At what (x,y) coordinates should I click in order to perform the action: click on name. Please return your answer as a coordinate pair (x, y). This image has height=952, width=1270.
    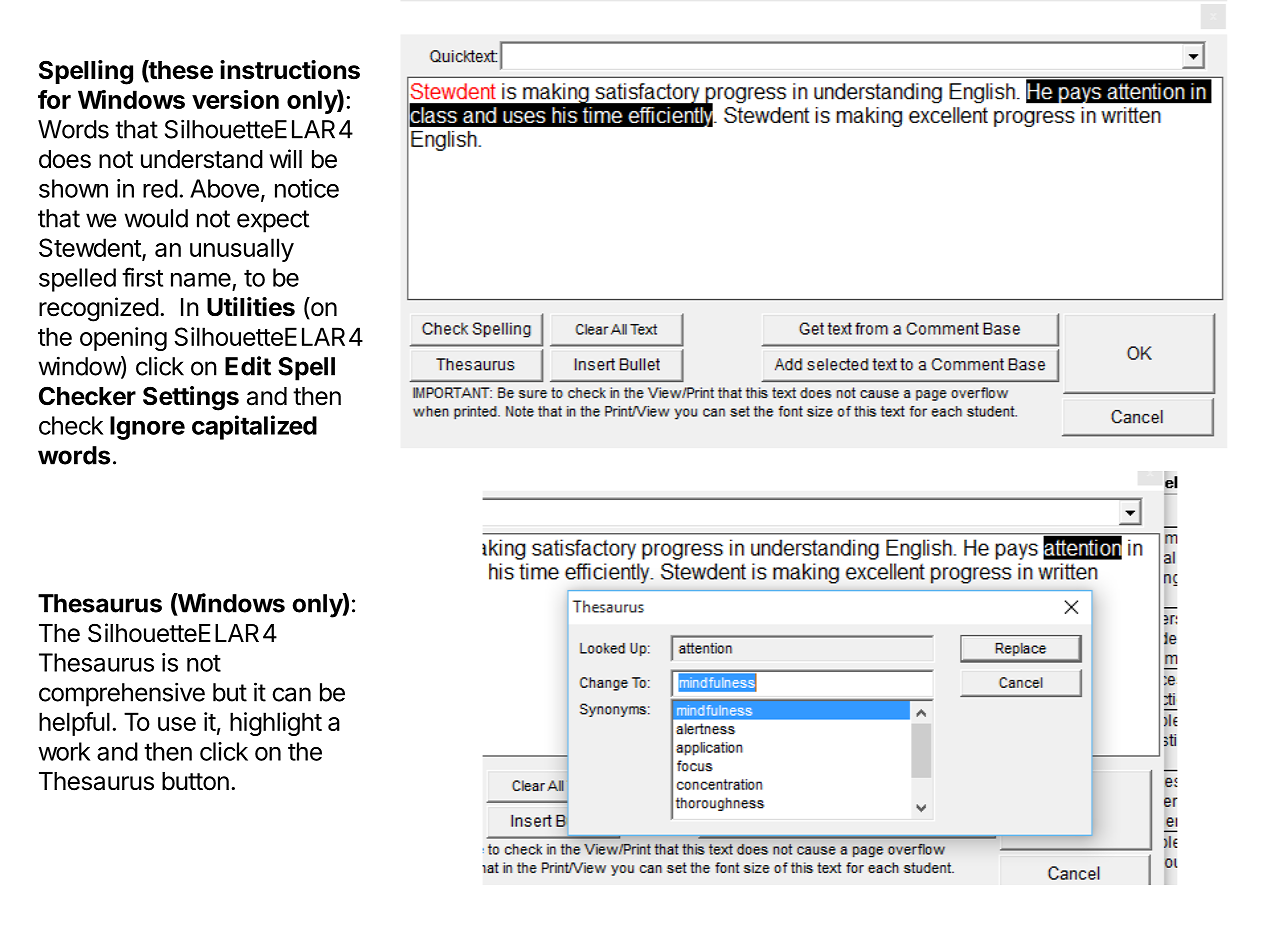
    Looking at the image, I should click on (201, 279).
